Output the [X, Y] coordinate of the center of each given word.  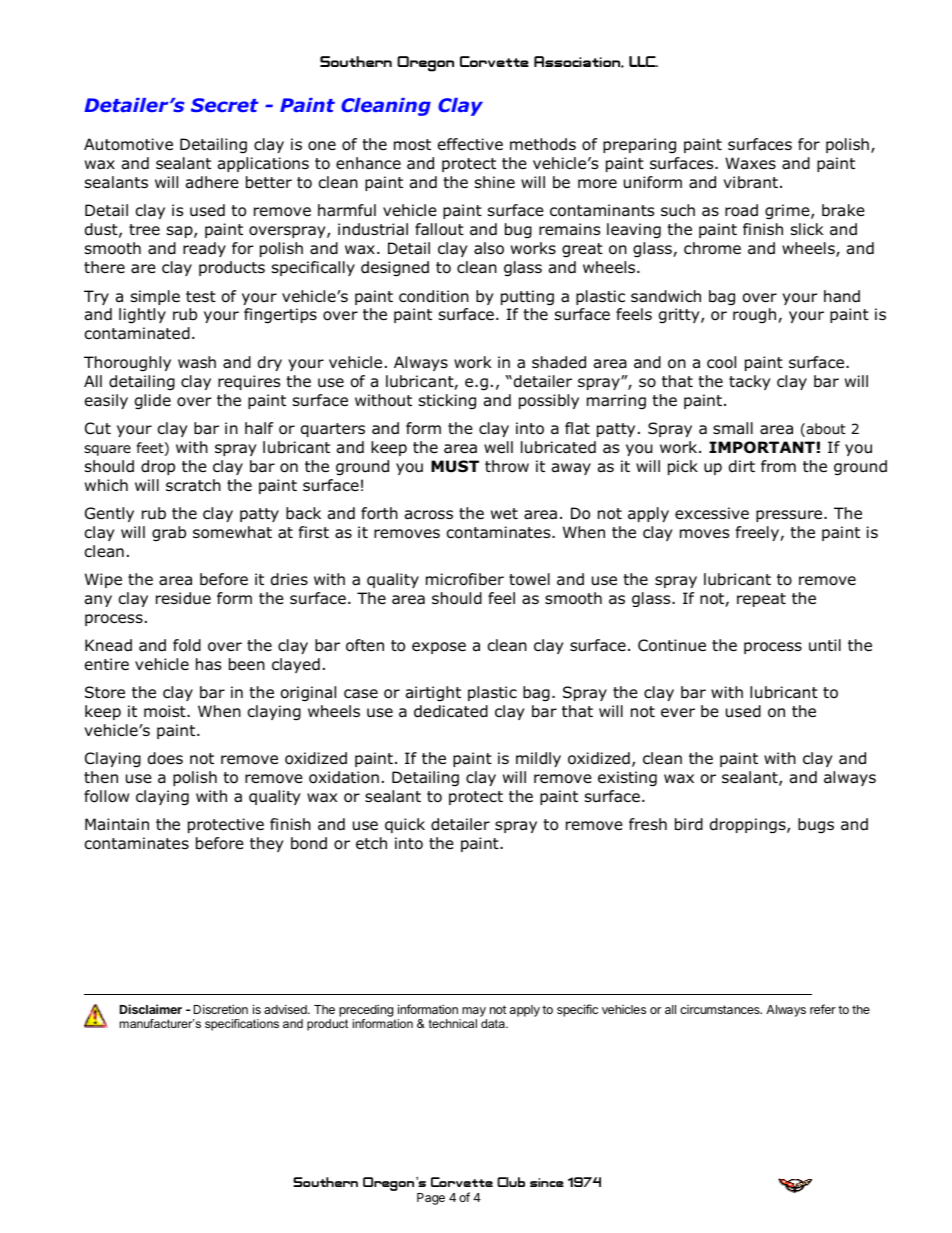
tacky [750, 382]
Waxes [750, 163]
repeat [761, 600]
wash [197, 362]
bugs [816, 825]
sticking [447, 401]
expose [439, 648]
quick [405, 825]
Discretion [221, 1009]
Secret [225, 105]
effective [470, 144]
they [267, 844]
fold [187, 645]
